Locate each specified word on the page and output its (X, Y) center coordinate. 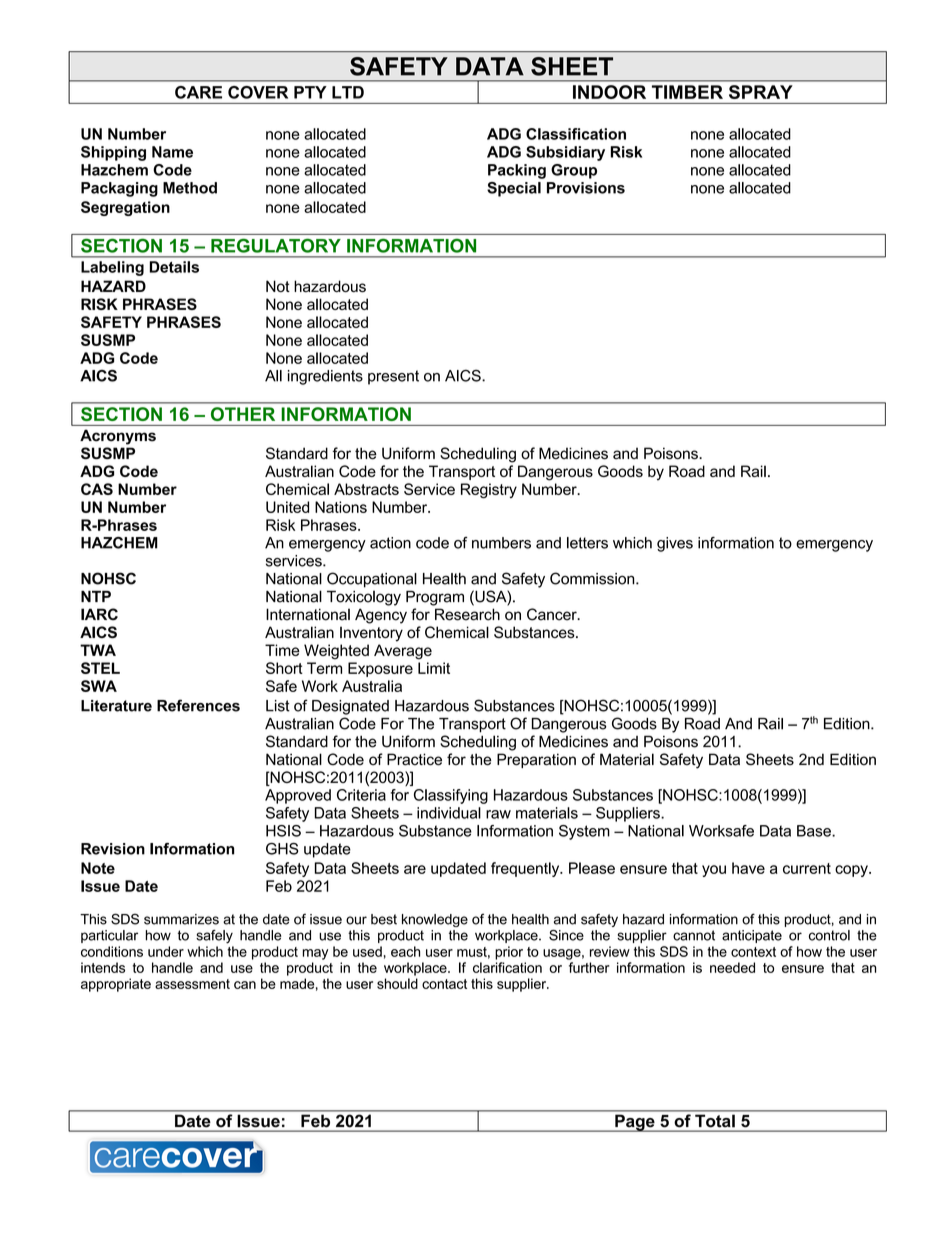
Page (635, 1123)
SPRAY (760, 92)
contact (444, 984)
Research (467, 614)
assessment (192, 984)
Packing (517, 171)
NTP (96, 596)
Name (172, 152)
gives (675, 544)
